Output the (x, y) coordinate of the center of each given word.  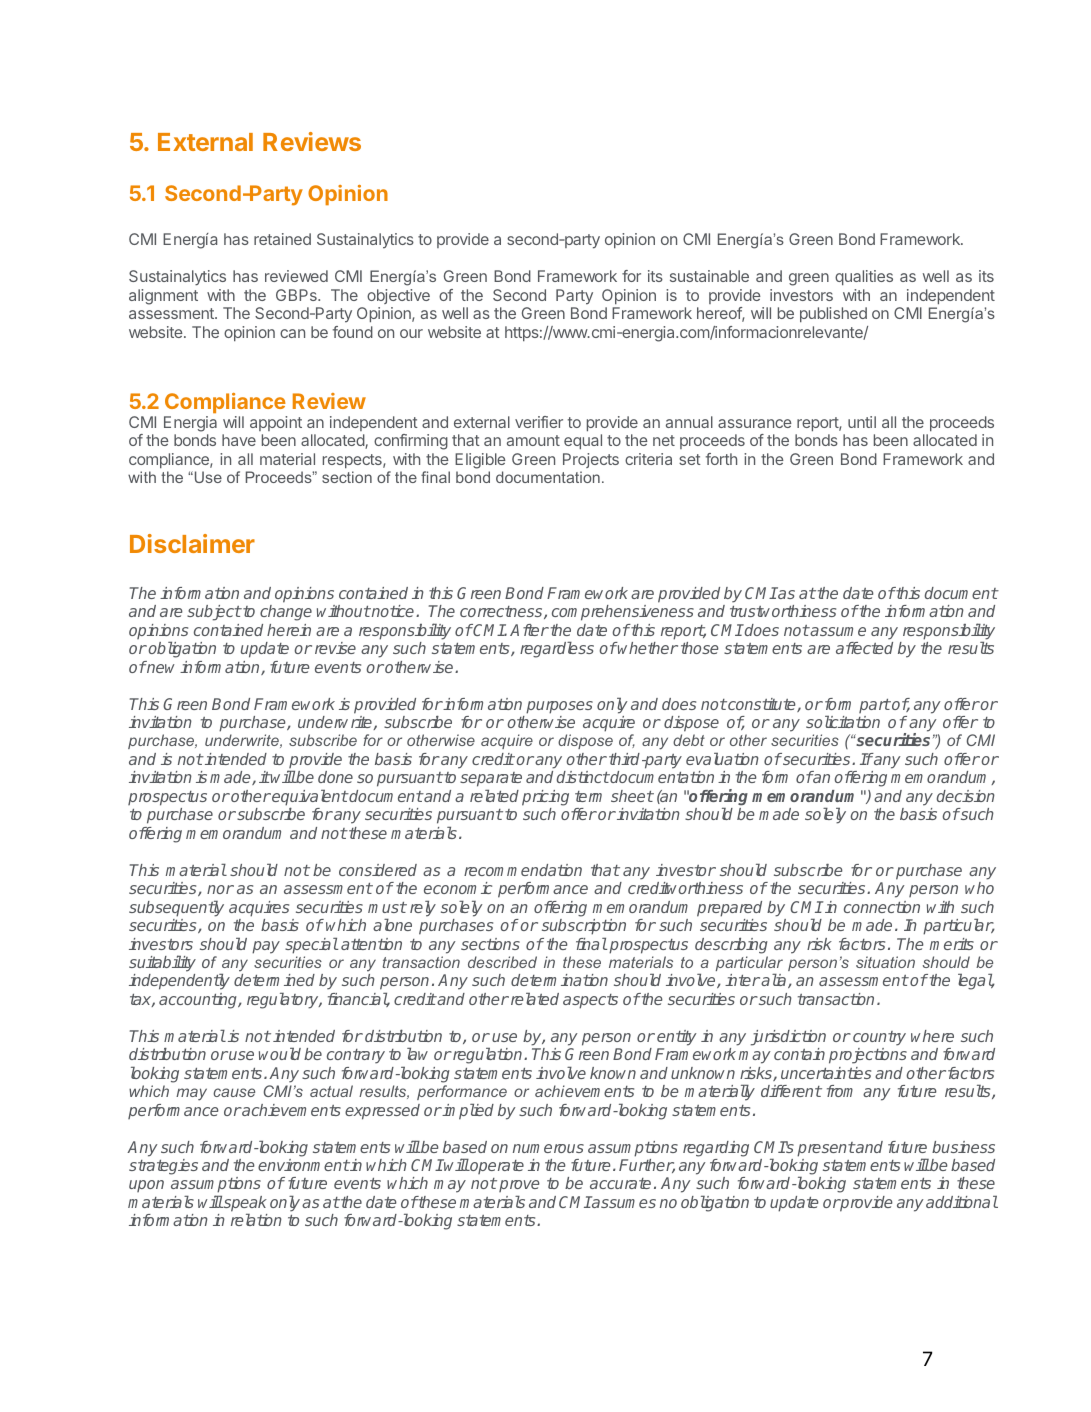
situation (885, 962)
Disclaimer (192, 543)
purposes (559, 707)
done (335, 777)
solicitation (843, 722)
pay (266, 947)
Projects (591, 460)
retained (282, 239)
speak (244, 1204)
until (862, 422)
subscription (584, 927)
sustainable (709, 276)
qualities (864, 277)
